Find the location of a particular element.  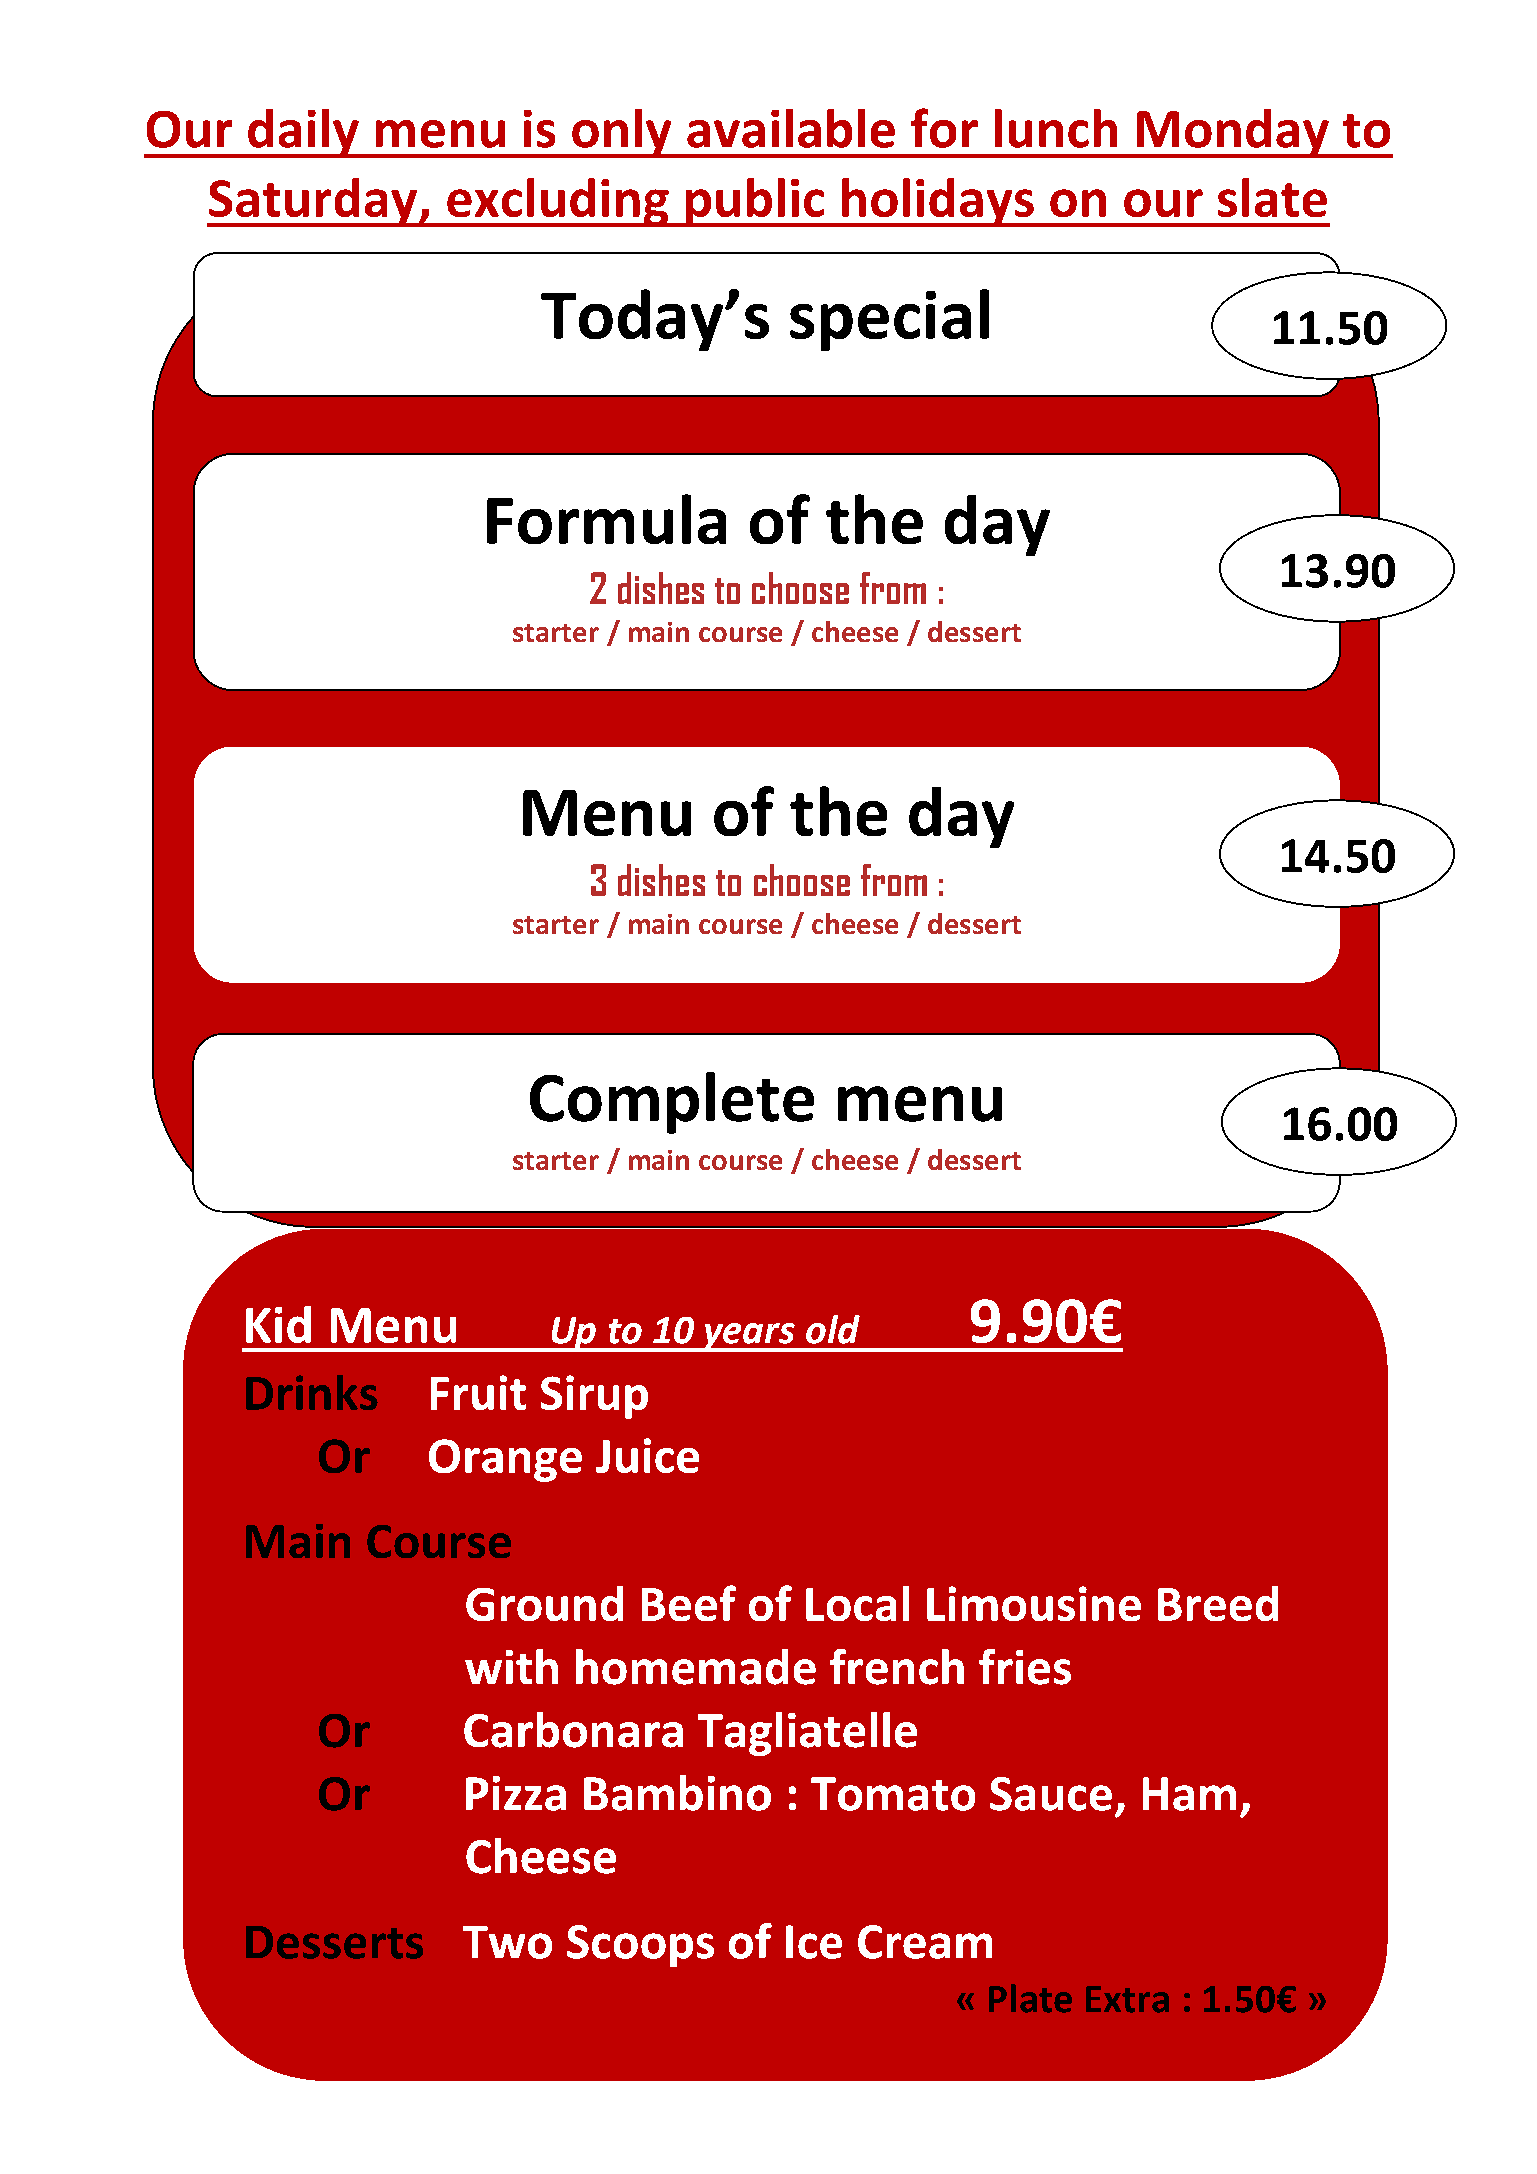

Two is located at coordinates (507, 1942).
